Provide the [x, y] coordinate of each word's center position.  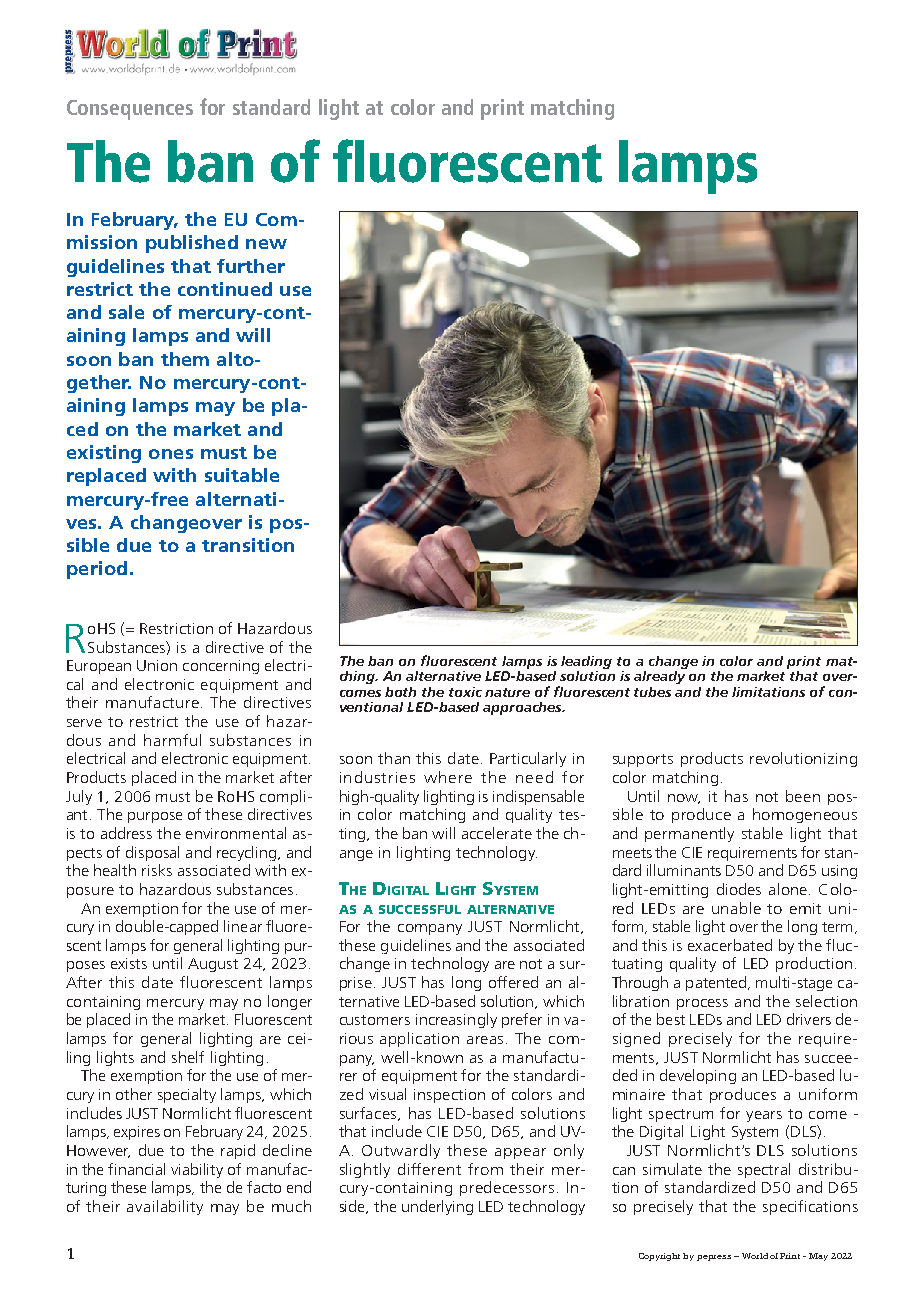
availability [165, 1207]
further [251, 266]
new [266, 244]
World [755, 1256]
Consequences [130, 110]
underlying [437, 1207]
